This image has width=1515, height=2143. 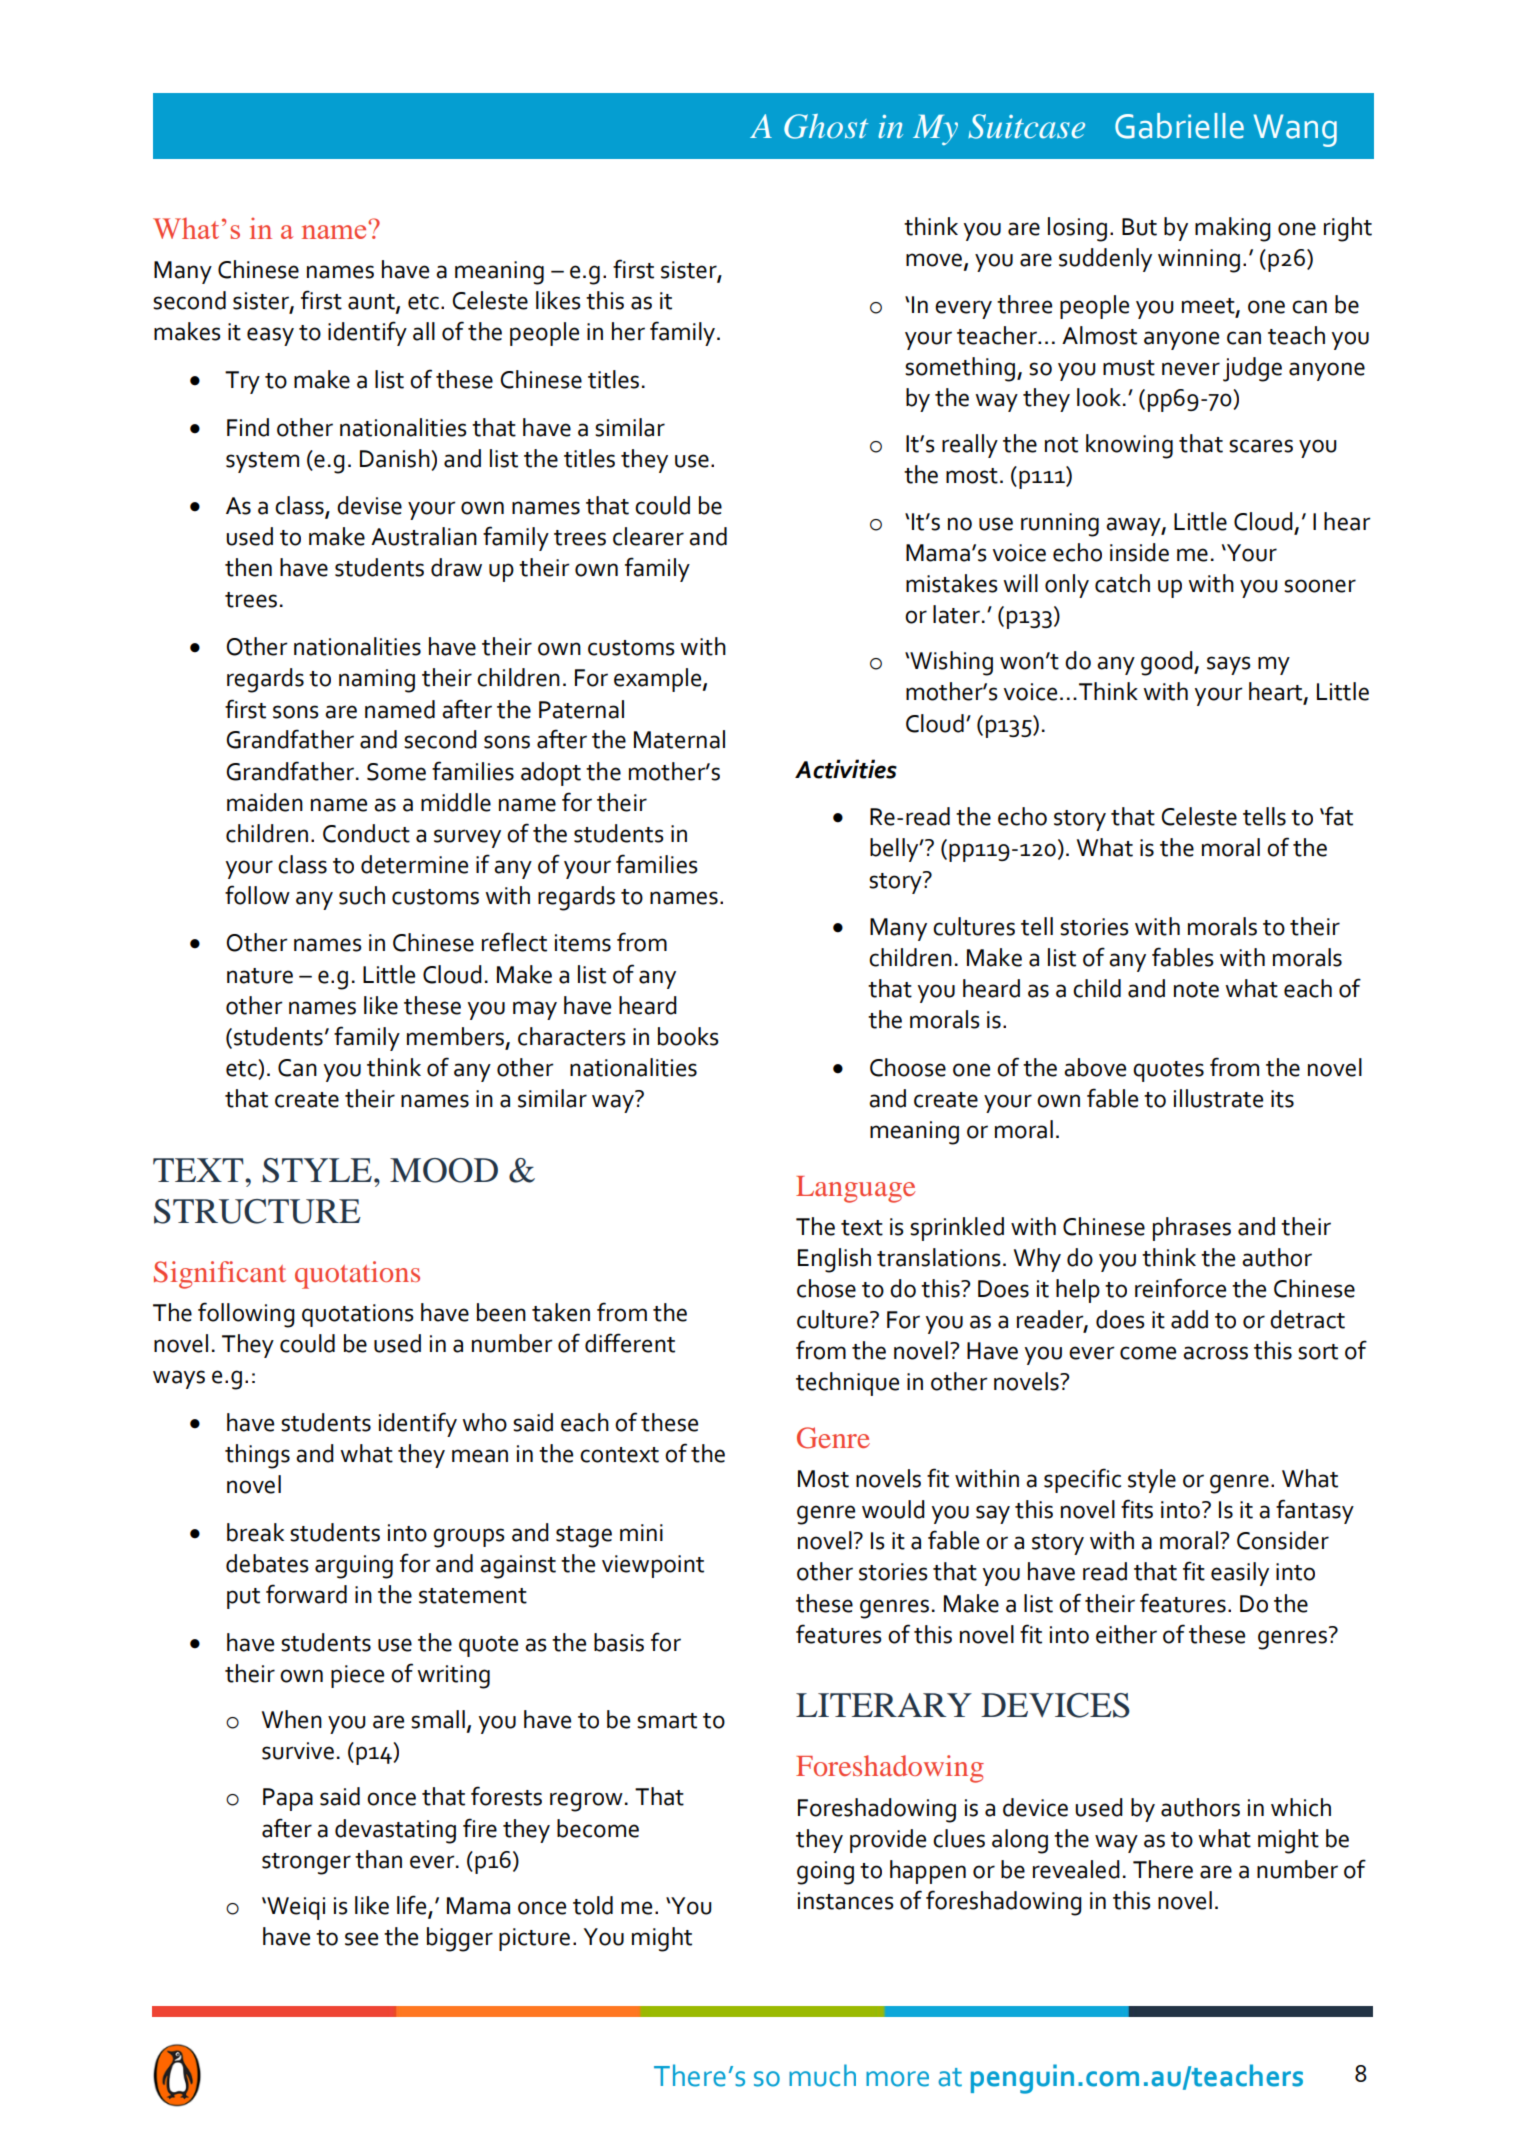 What do you see at coordinates (362, 895) in the image?
I see `such` at bounding box center [362, 895].
